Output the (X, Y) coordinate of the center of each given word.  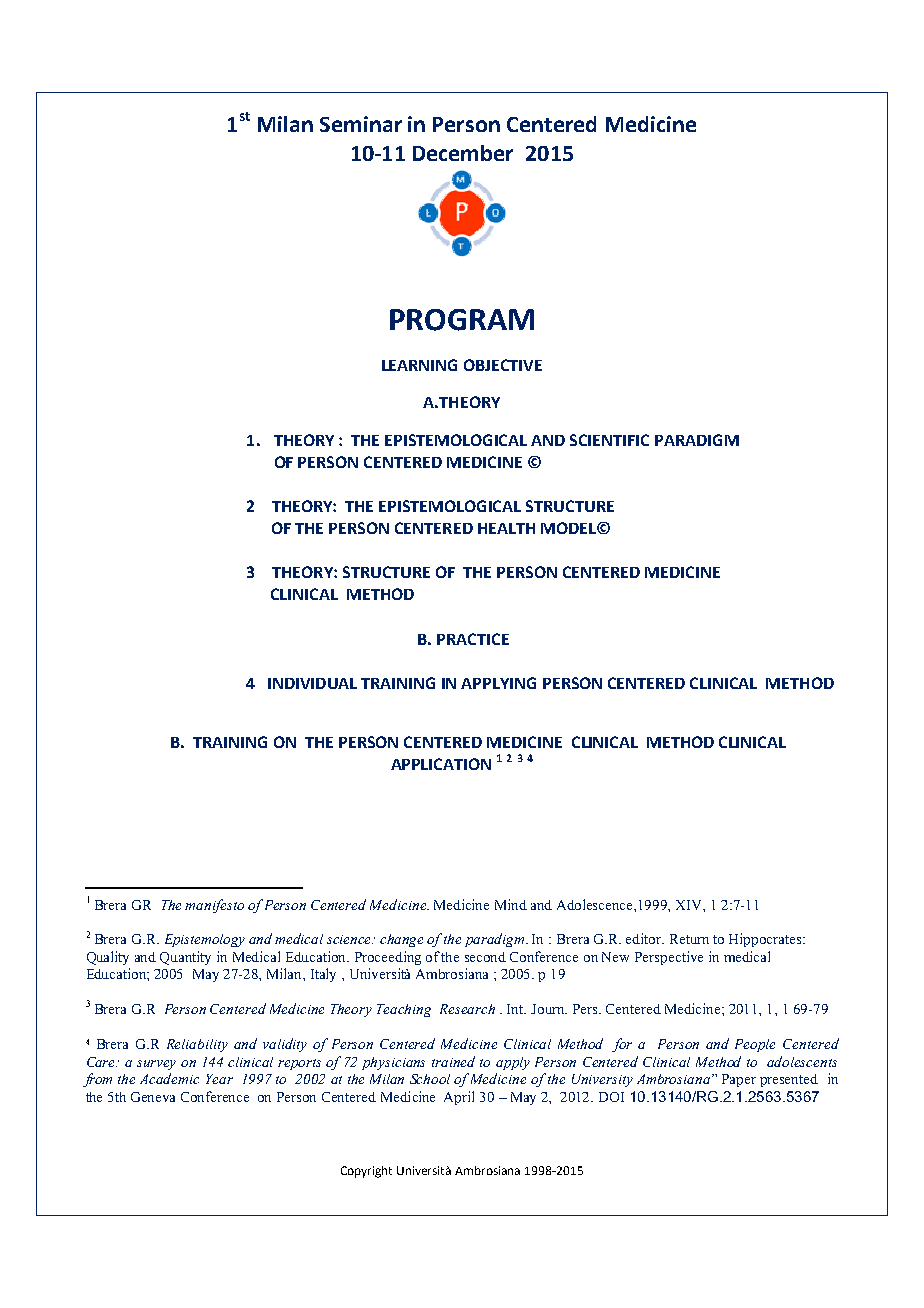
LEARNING (419, 365)
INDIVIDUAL (312, 683)
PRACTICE (473, 639)
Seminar (361, 124)
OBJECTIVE (503, 365)
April (459, 1098)
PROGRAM (462, 320)
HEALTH (506, 528)
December (463, 153)
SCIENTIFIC (609, 440)
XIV (690, 905)
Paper (739, 1080)
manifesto (214, 906)
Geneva (153, 1097)
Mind (511, 904)
